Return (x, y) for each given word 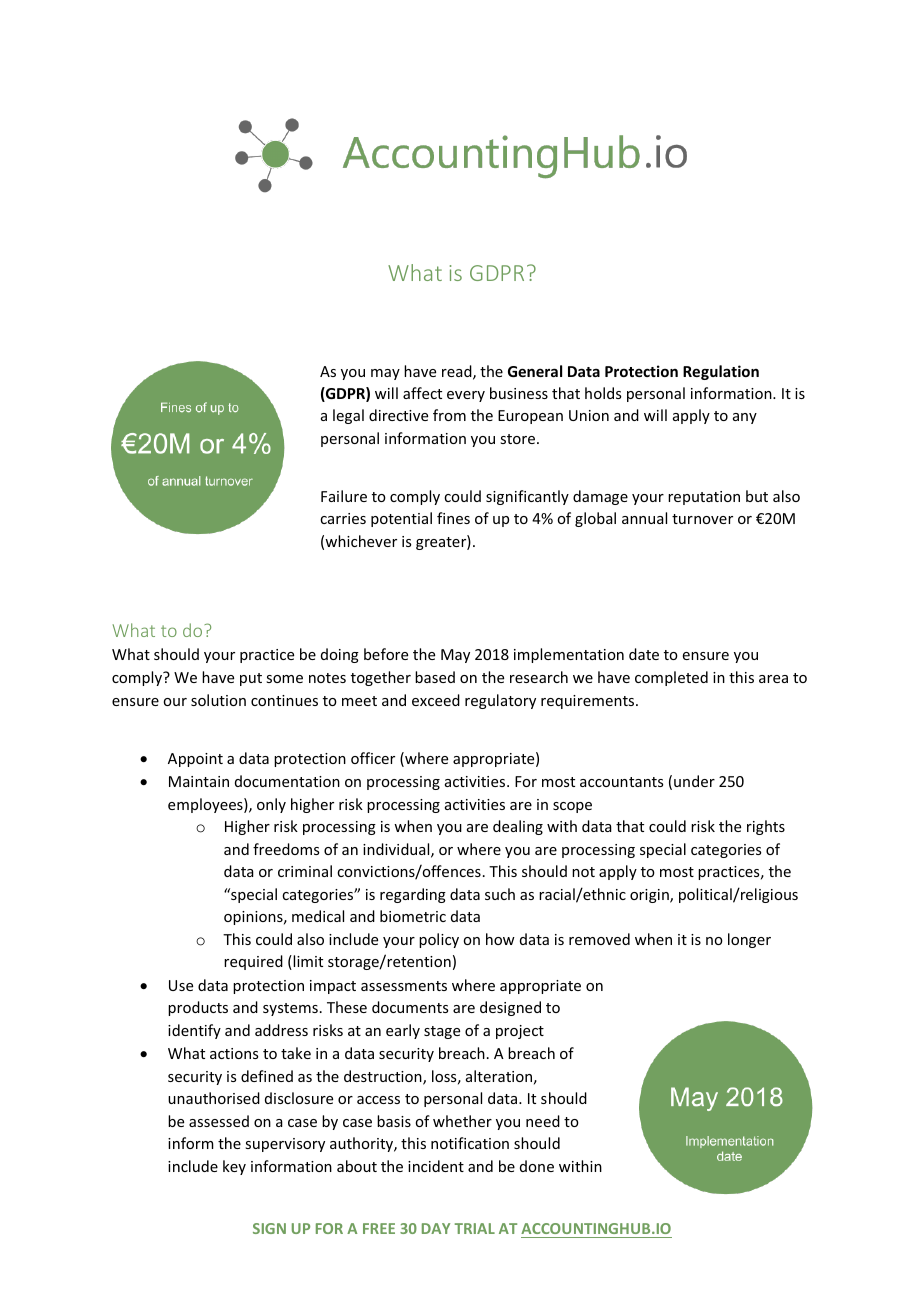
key (234, 1167)
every (466, 396)
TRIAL (475, 1228)
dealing (518, 827)
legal (348, 416)
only (271, 805)
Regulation (721, 372)
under (694, 781)
